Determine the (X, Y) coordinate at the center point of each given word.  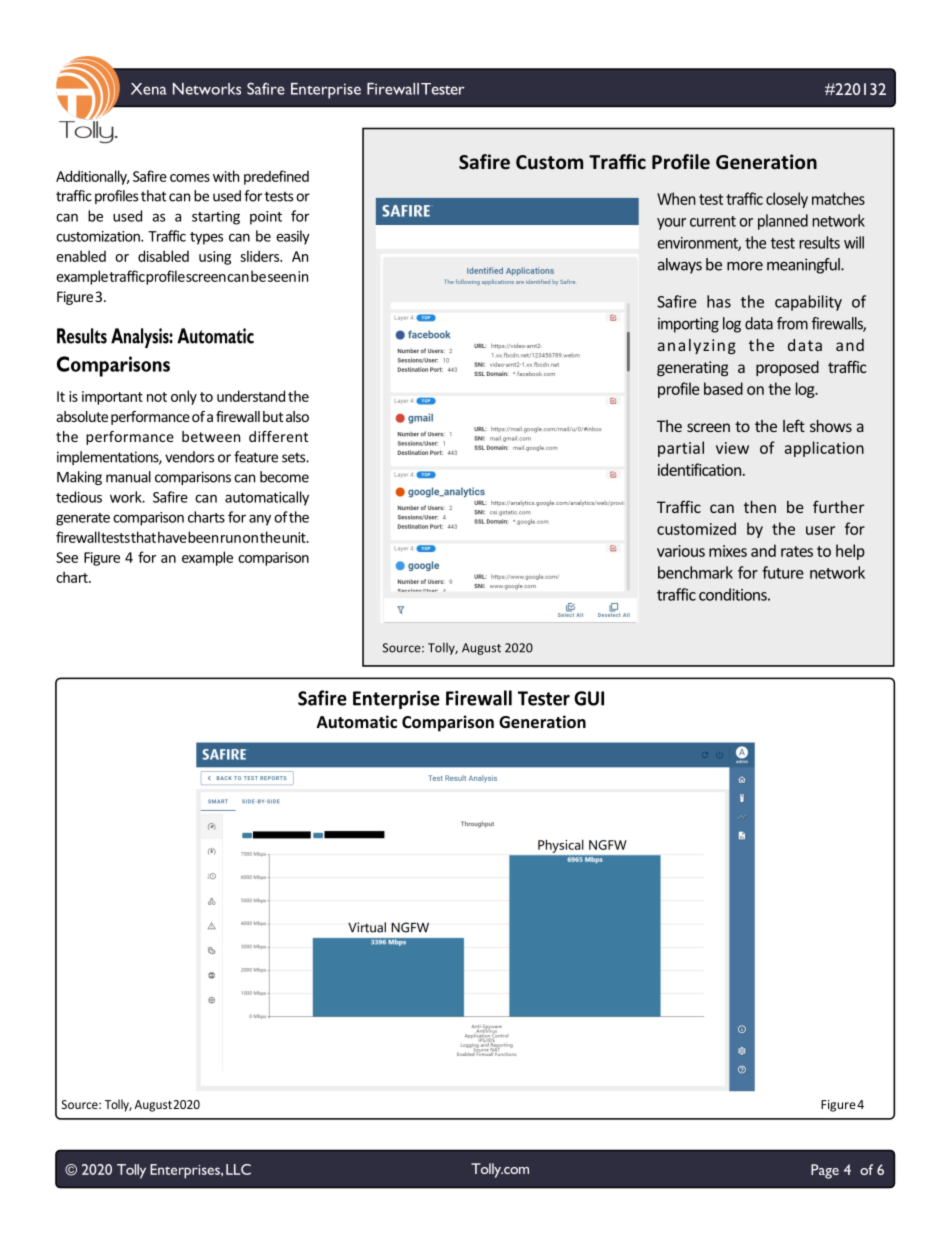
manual (128, 477)
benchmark (695, 572)
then (760, 507)
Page (825, 1171)
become (284, 477)
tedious (79, 497)
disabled (163, 256)
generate (83, 519)
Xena (149, 89)
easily (293, 237)
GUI (589, 698)
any (260, 520)
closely (787, 200)
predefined (276, 177)
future (783, 572)
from (792, 323)
